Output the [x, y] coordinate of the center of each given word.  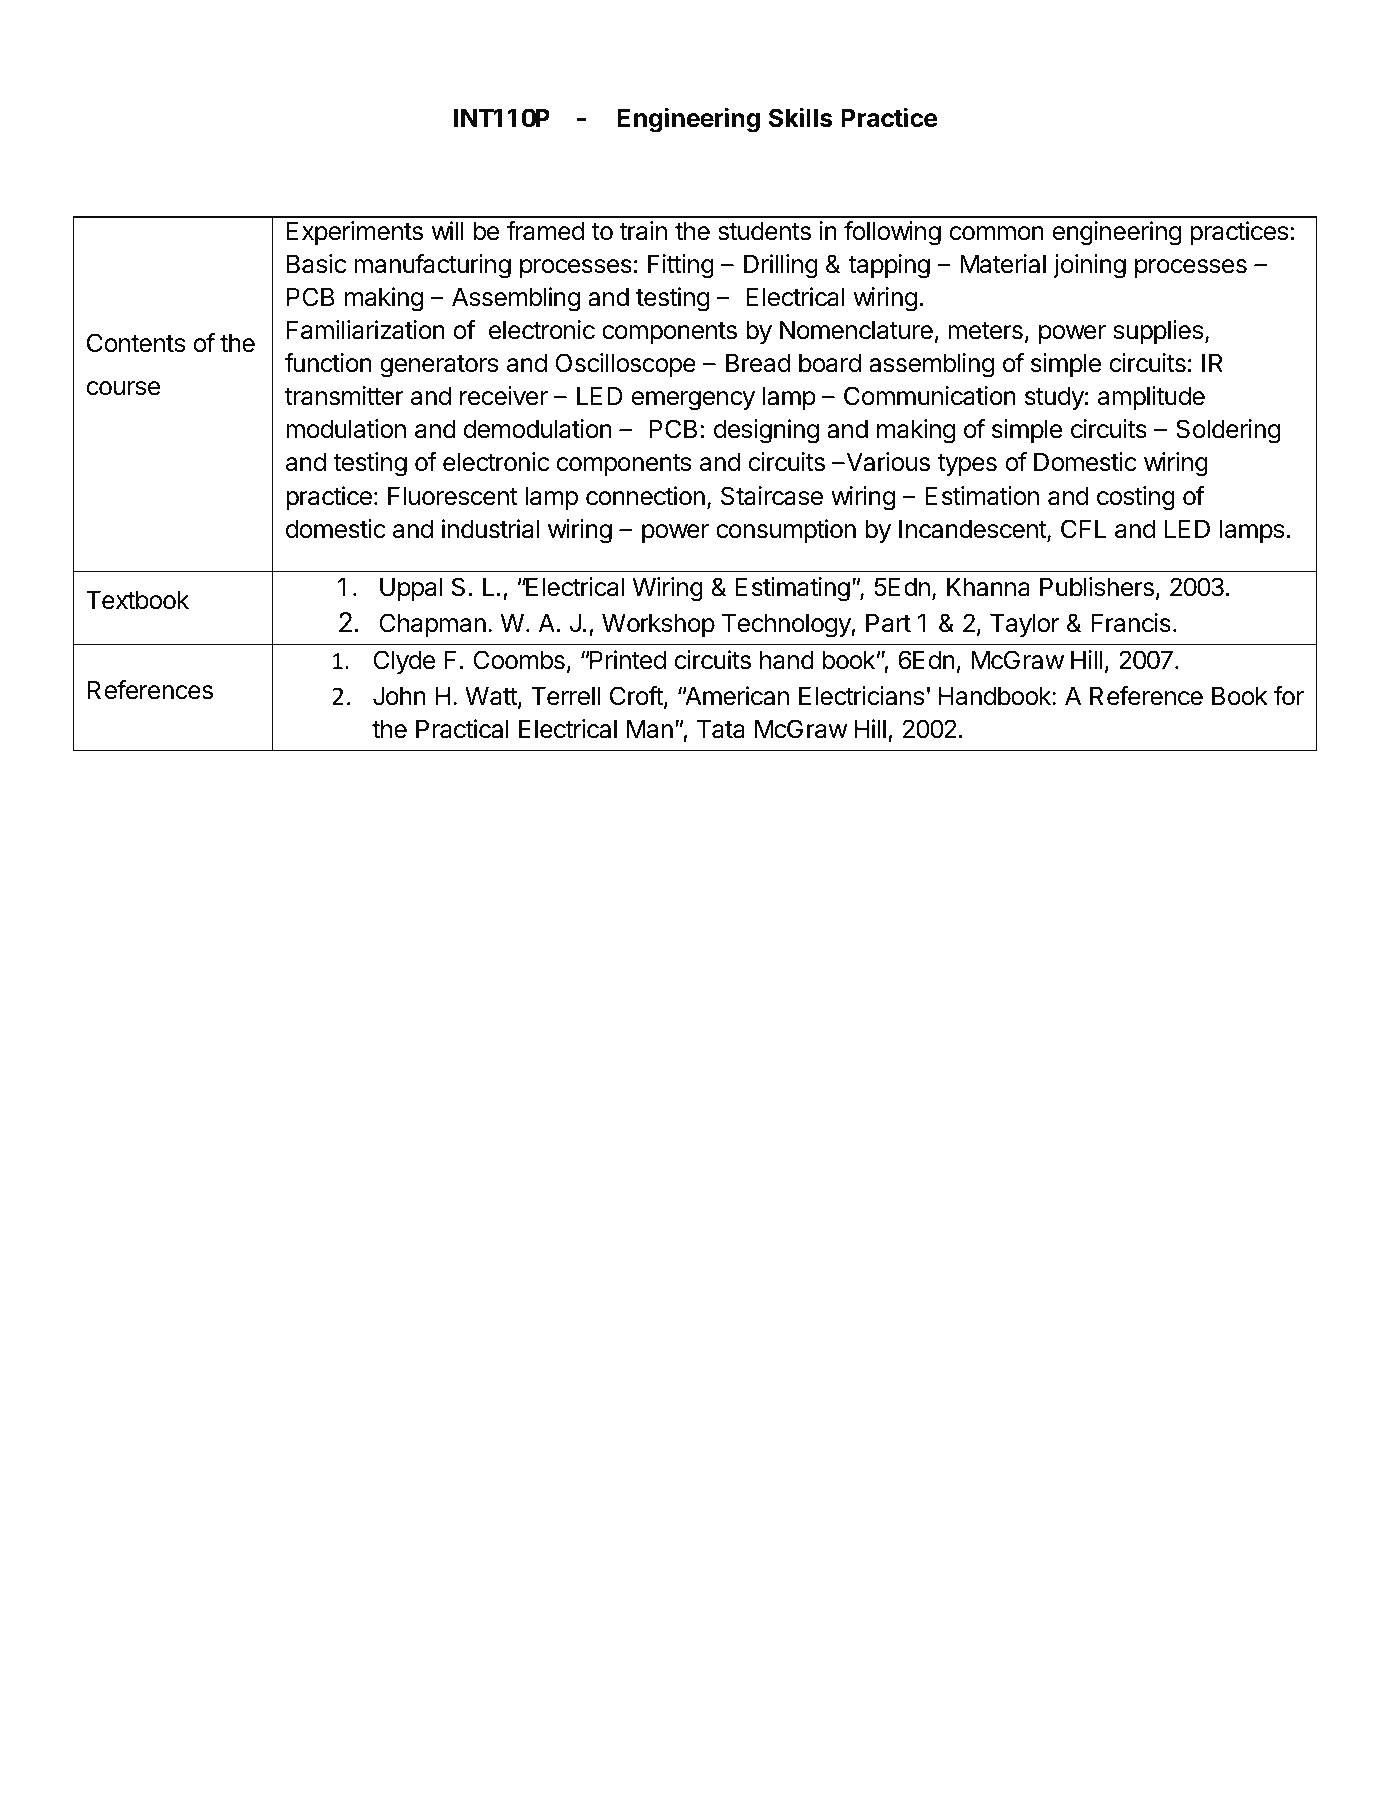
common [997, 233]
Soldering [1228, 431]
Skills [801, 117]
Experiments [355, 233]
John [399, 696]
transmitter [344, 396]
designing [766, 431]
